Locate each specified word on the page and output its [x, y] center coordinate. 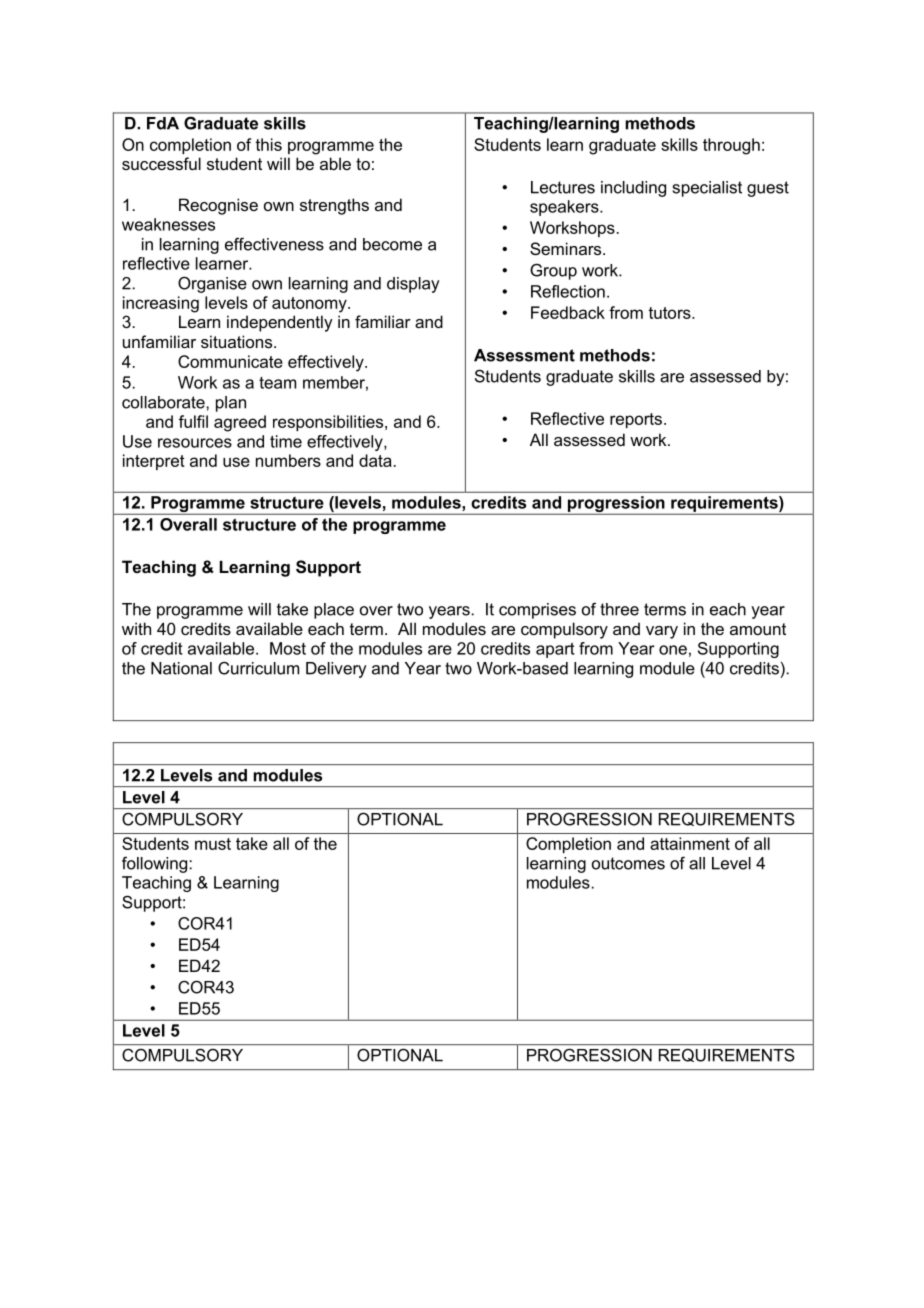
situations [238, 341]
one [673, 650]
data [375, 460]
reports [636, 420]
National [181, 668]
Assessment [524, 355]
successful [161, 163]
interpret [154, 462]
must [213, 844]
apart [555, 650]
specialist [707, 189]
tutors [670, 313]
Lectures [563, 187]
